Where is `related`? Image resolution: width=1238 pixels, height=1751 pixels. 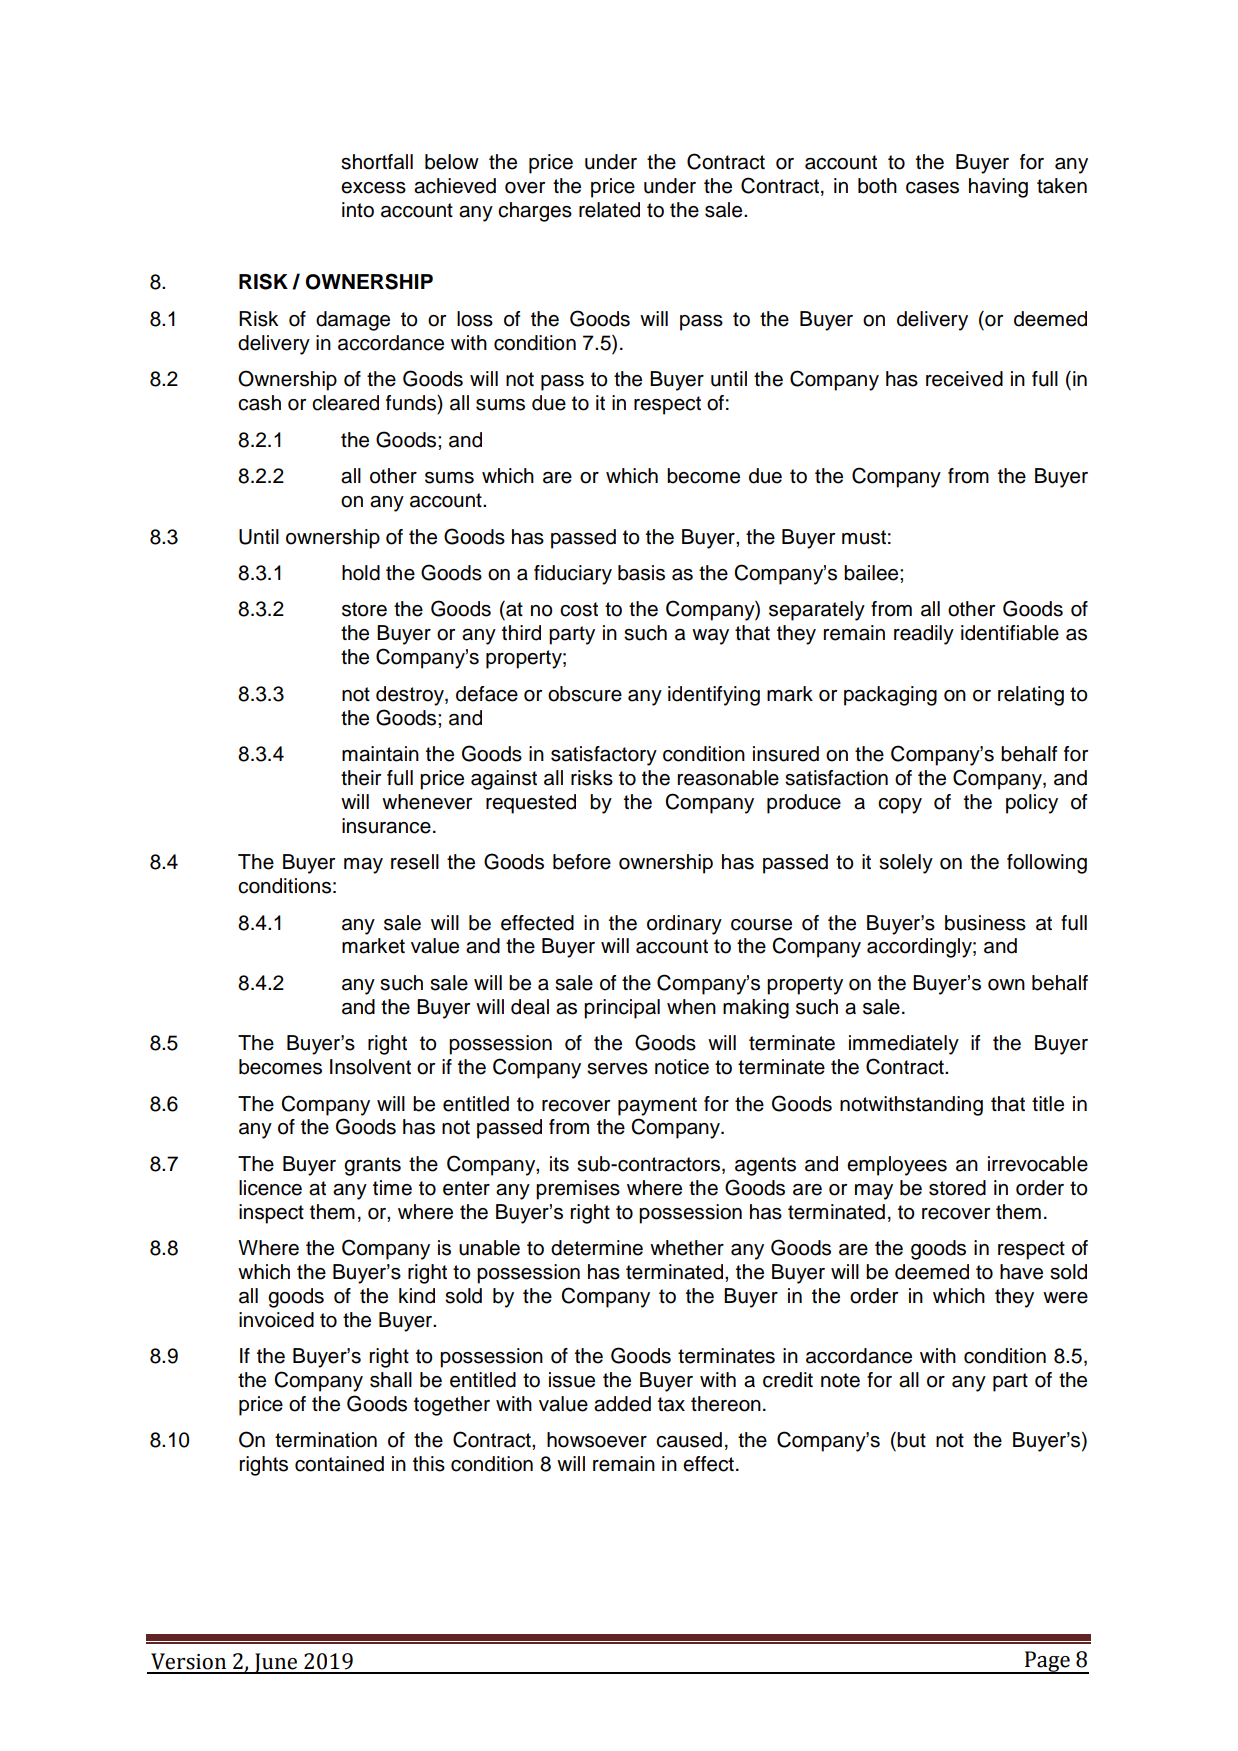 related is located at coordinates (609, 210).
